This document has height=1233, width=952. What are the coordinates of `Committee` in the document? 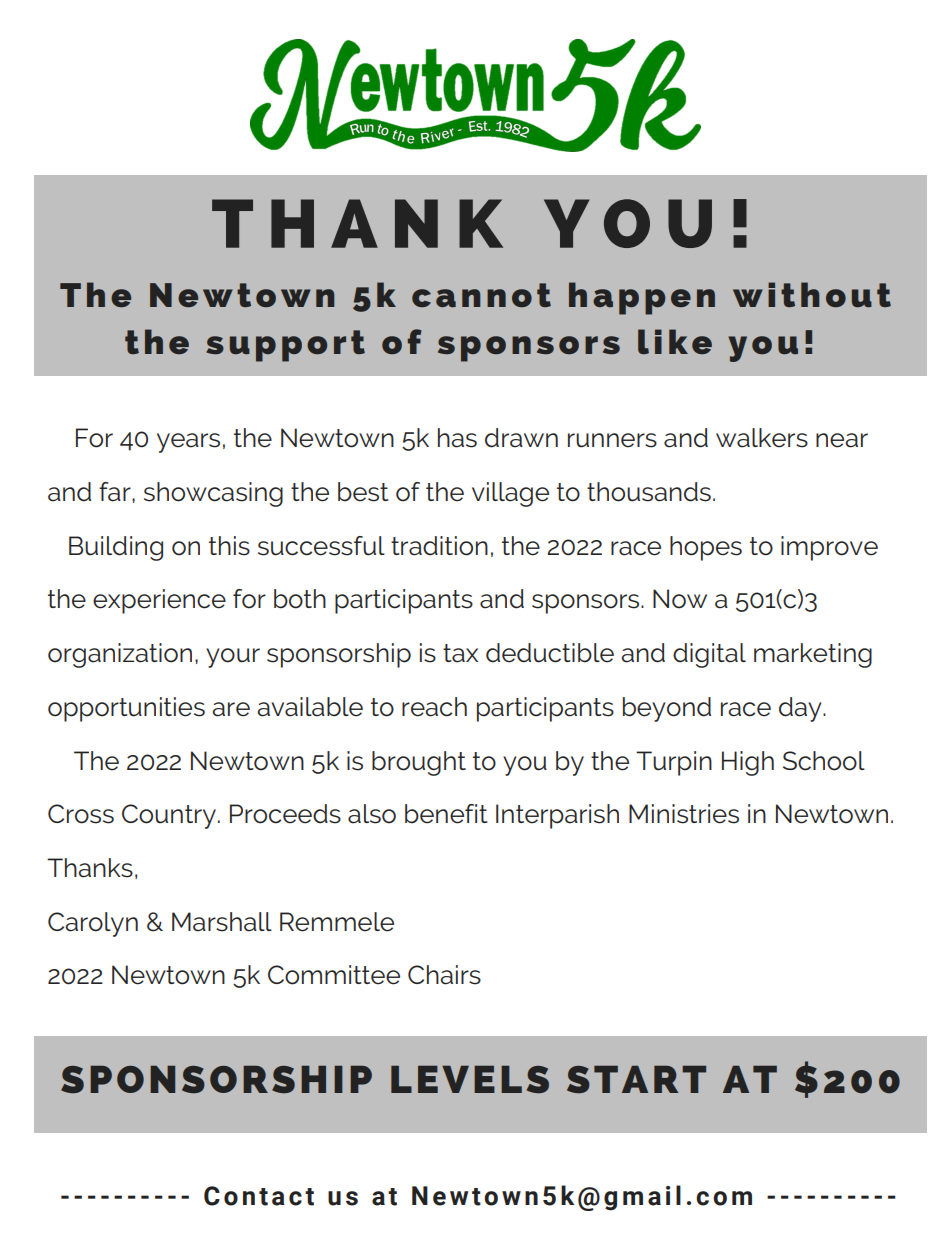 It's located at (334, 975).
